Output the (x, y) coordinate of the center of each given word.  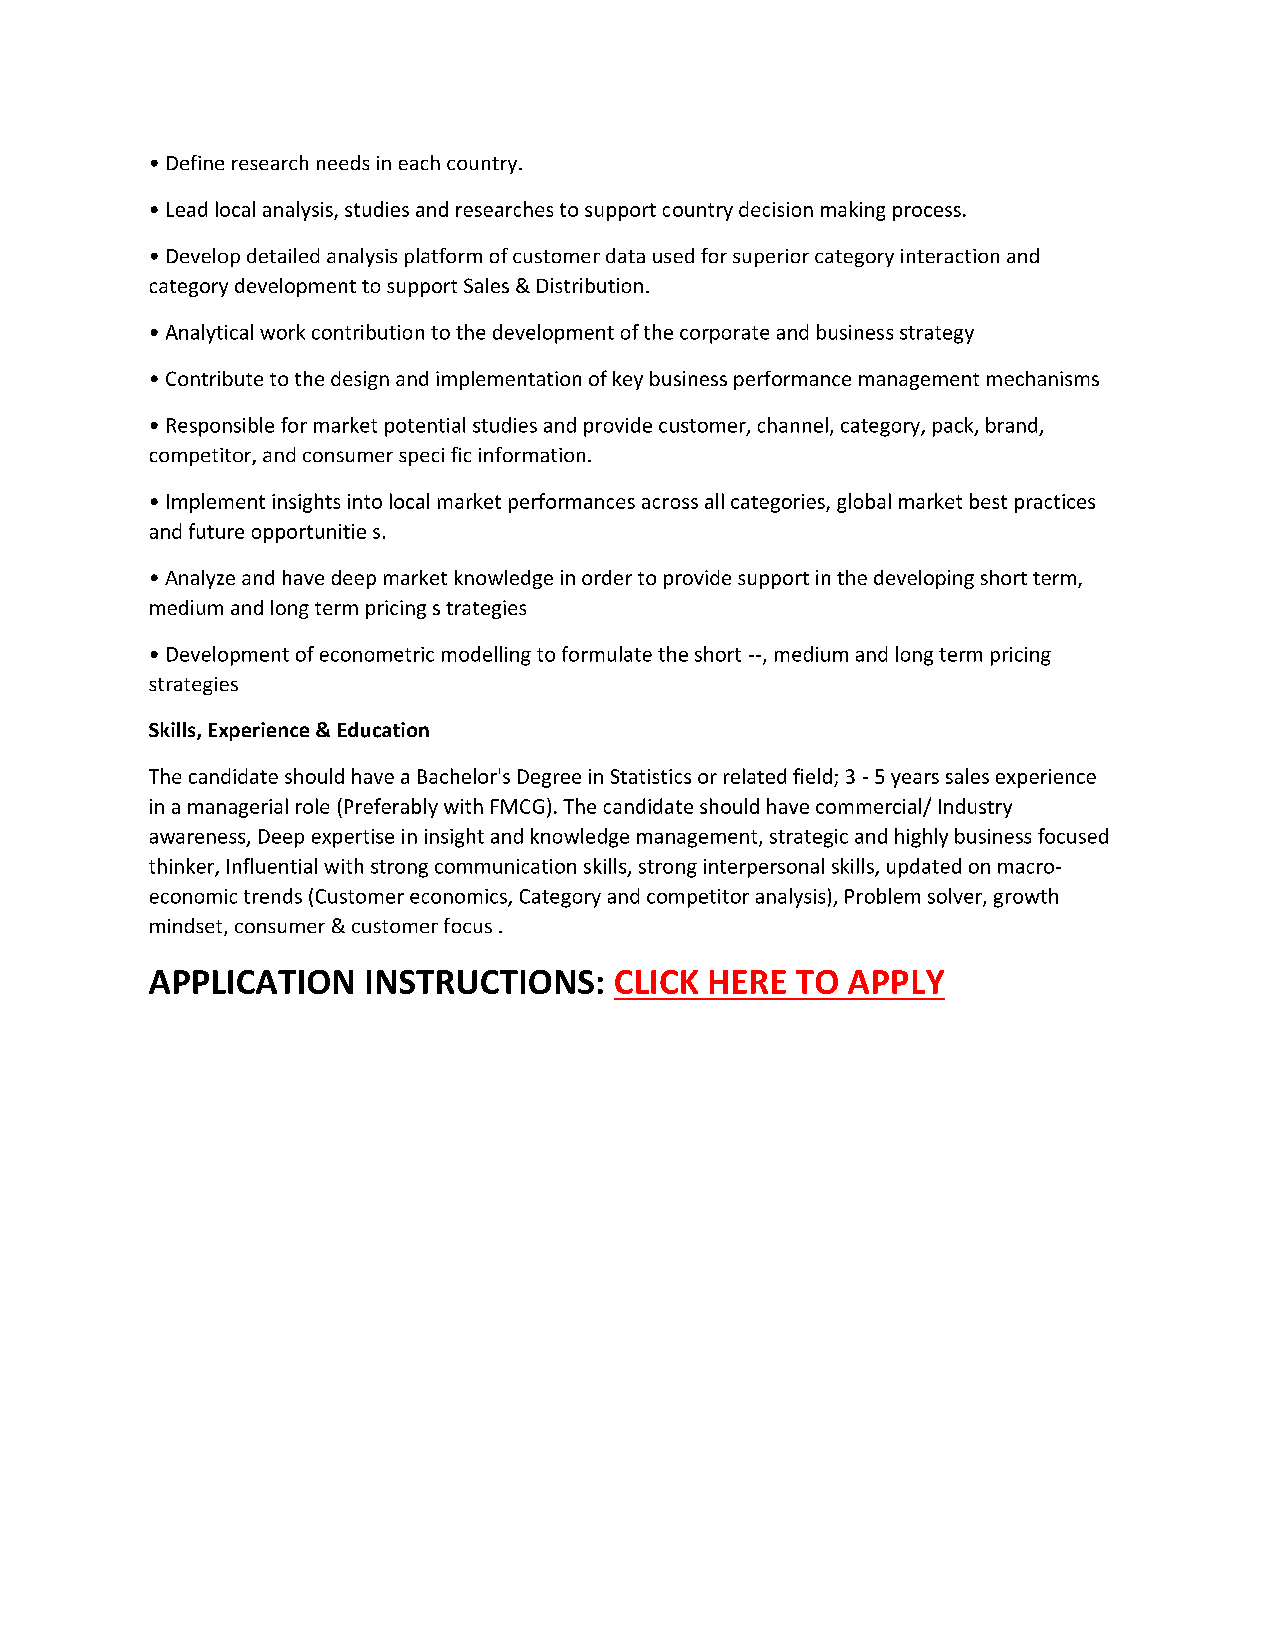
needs (343, 162)
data (625, 255)
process (927, 213)
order (607, 577)
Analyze (200, 579)
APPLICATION (251, 982)
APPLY (896, 982)
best (988, 501)
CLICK (656, 982)
